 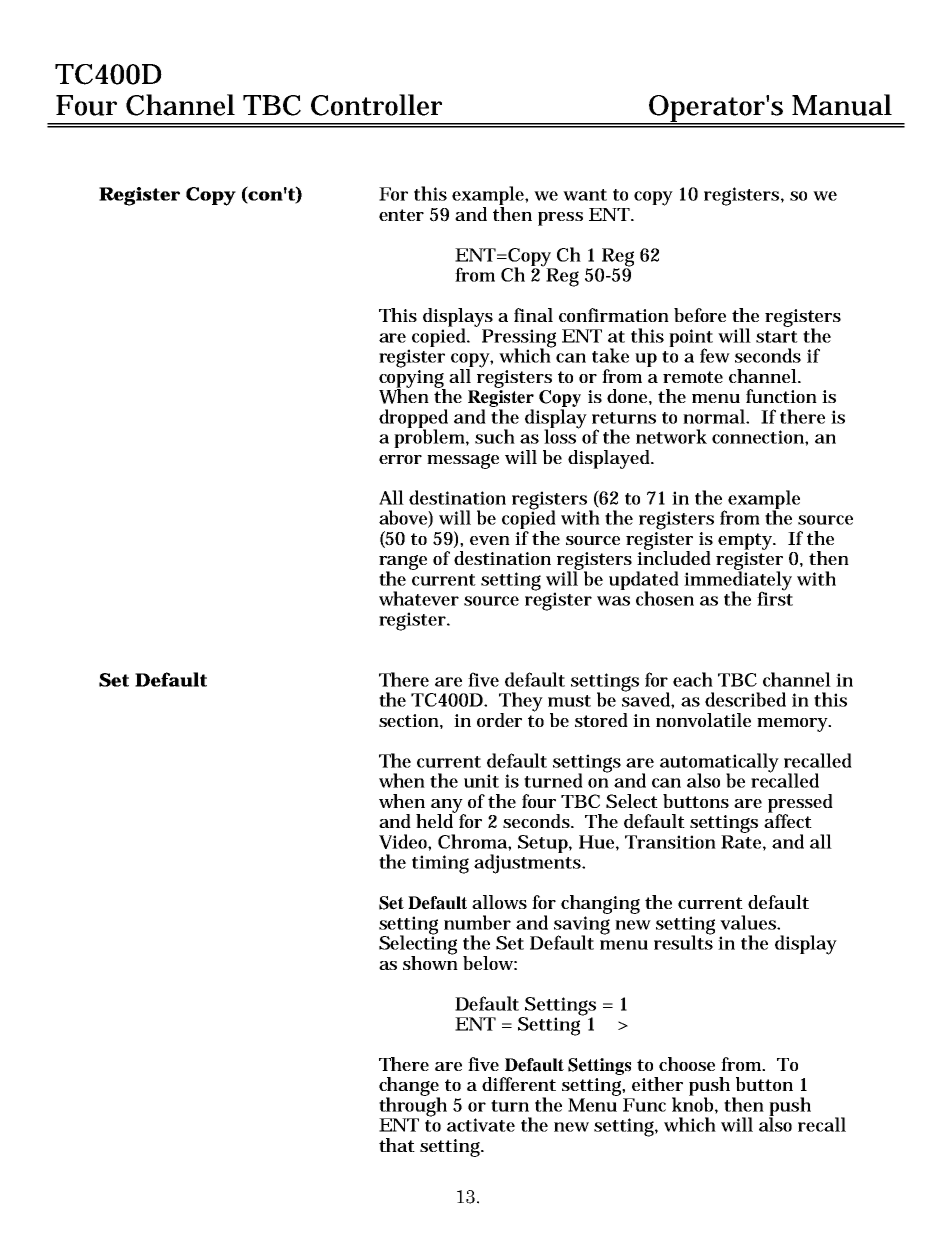 What do you see at coordinates (610, 355) in the screenshot?
I see `take` at bounding box center [610, 355].
